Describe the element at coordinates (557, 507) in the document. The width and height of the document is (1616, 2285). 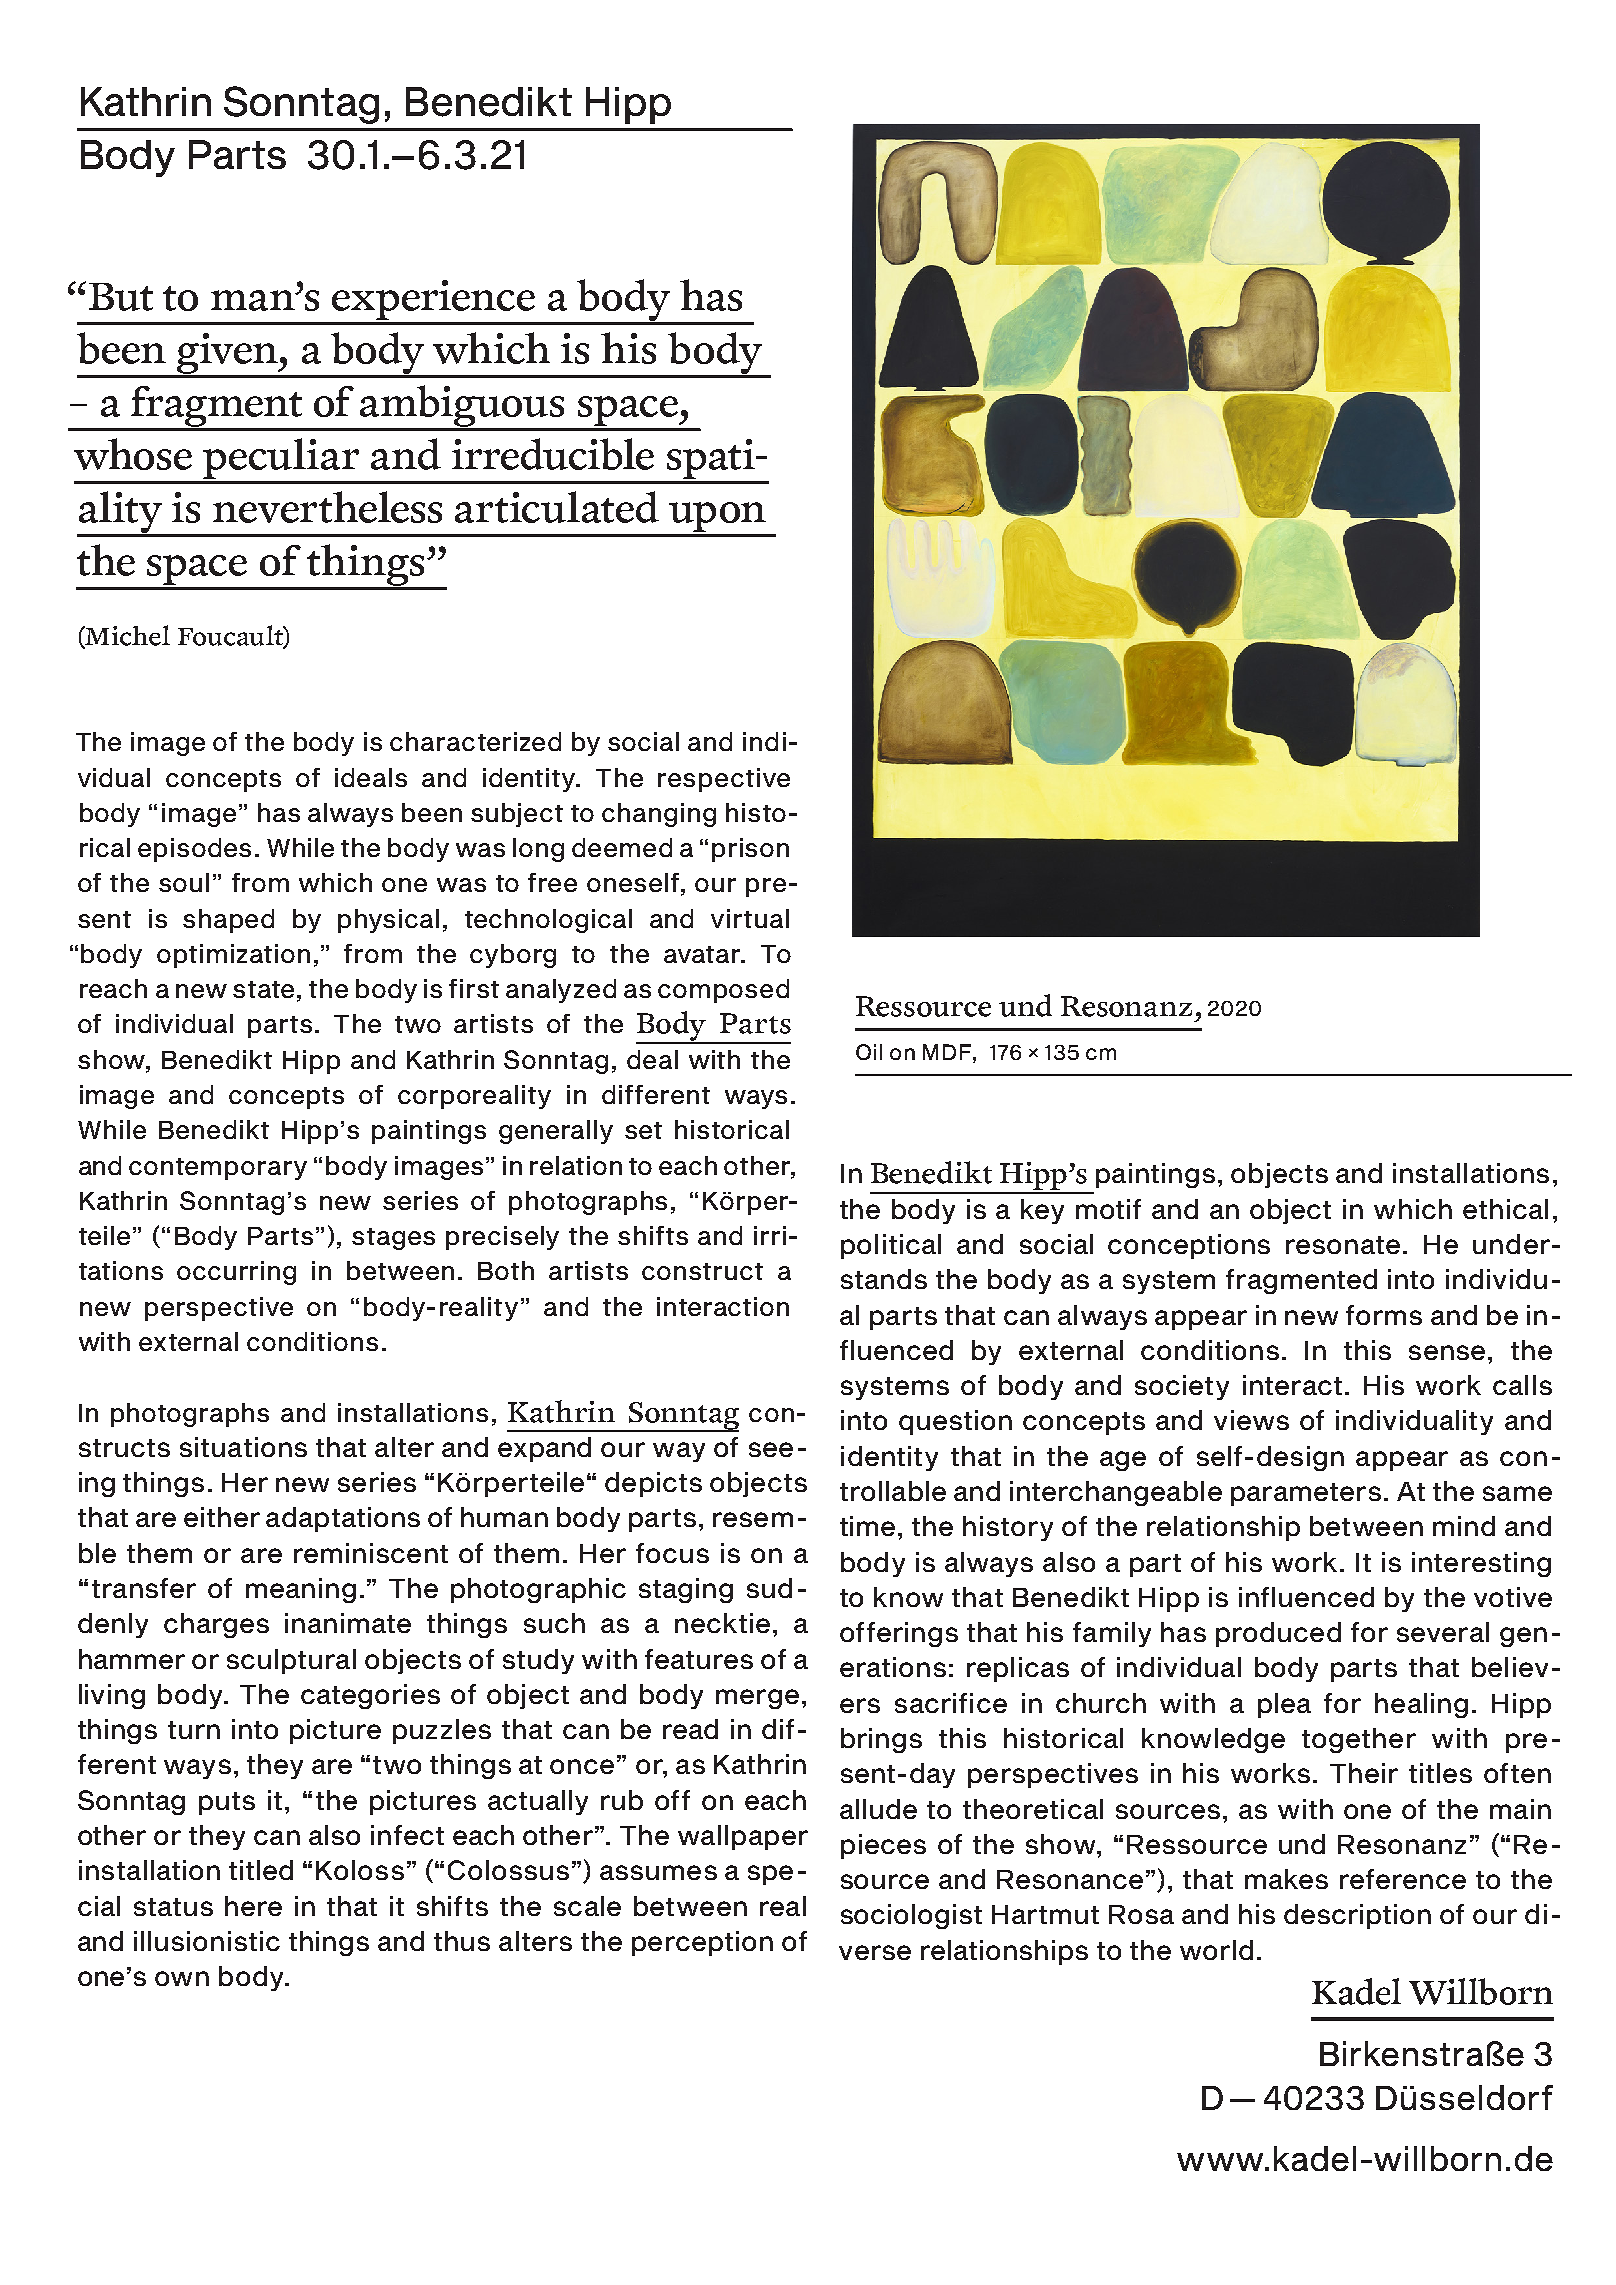
I see `articulated` at that location.
